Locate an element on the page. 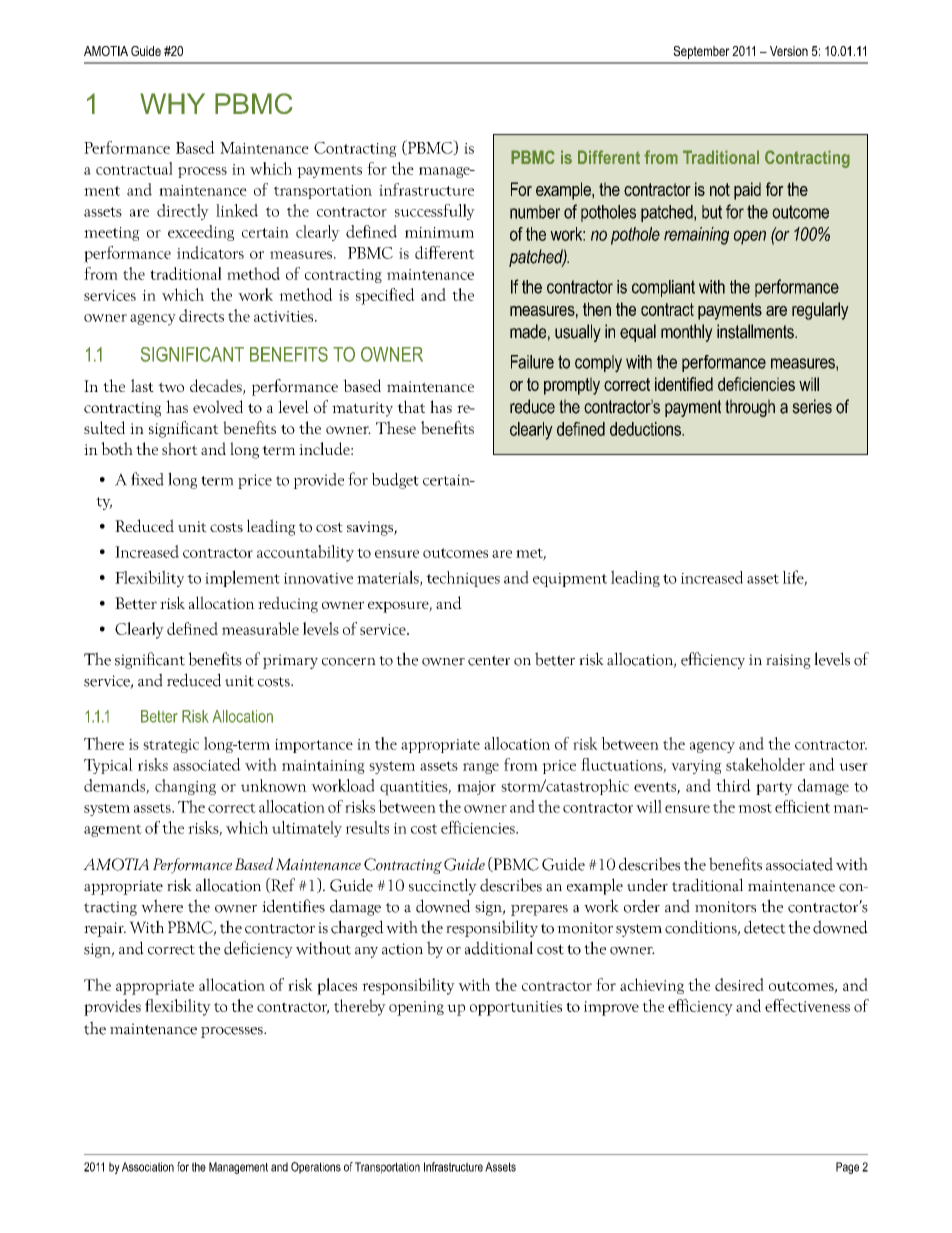 The width and height of the document is (952, 1233). major is located at coordinates (476, 788).
